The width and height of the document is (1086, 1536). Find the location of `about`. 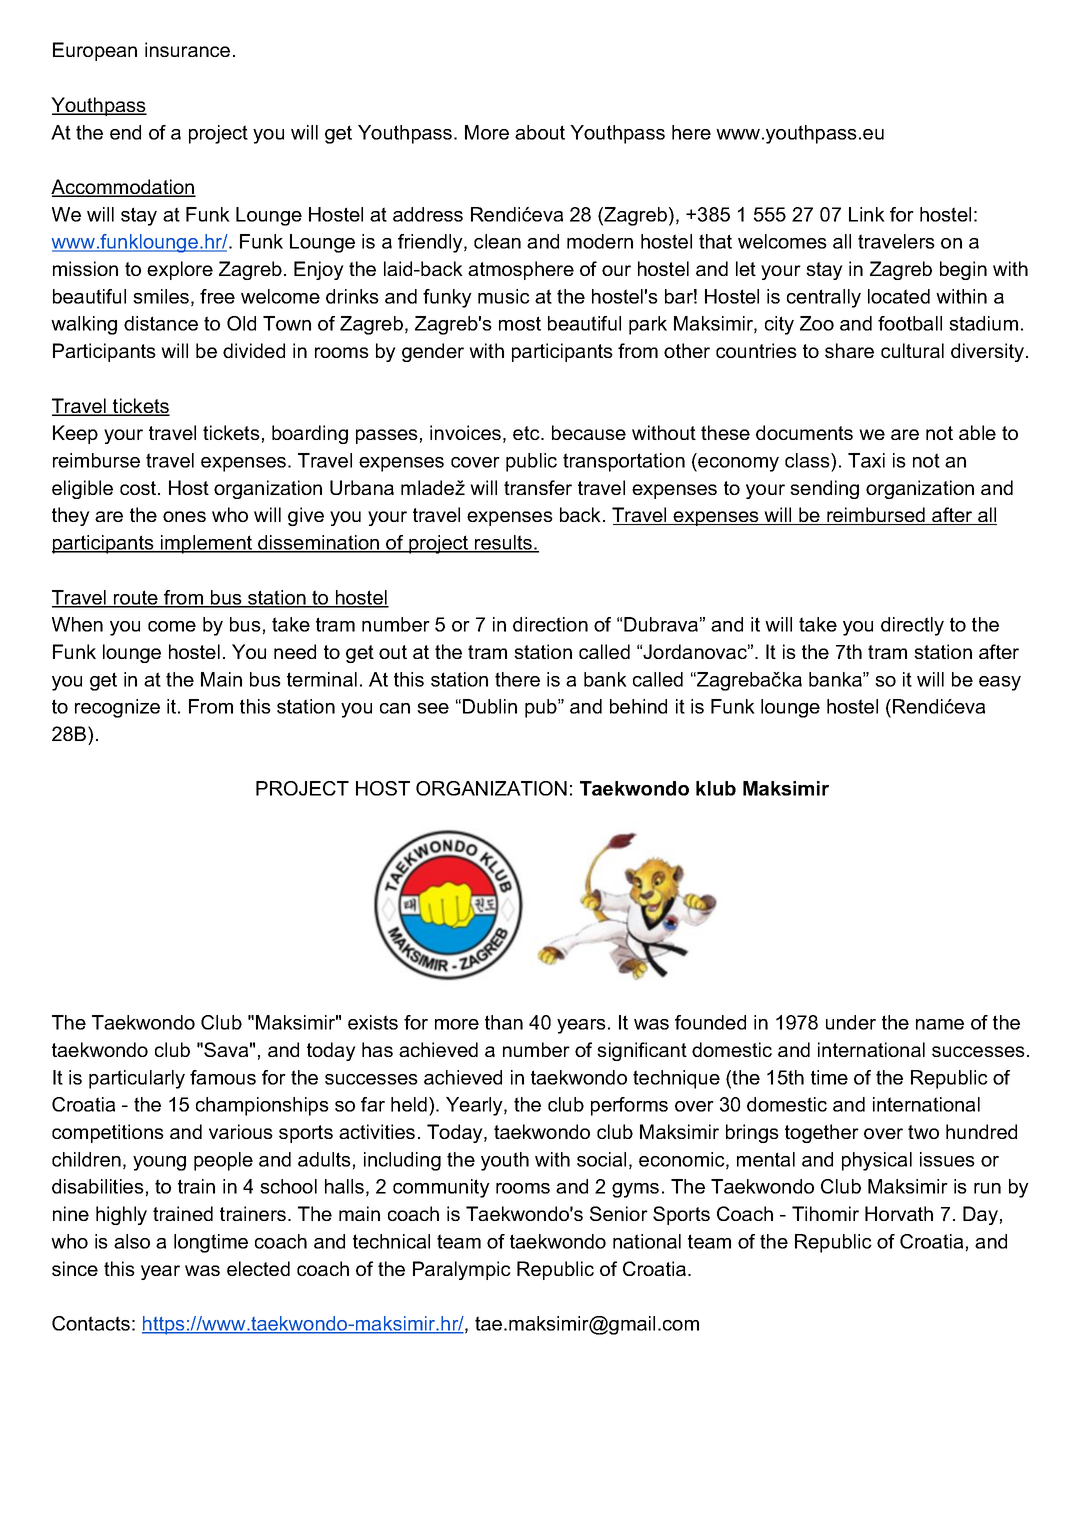

about is located at coordinates (540, 132).
